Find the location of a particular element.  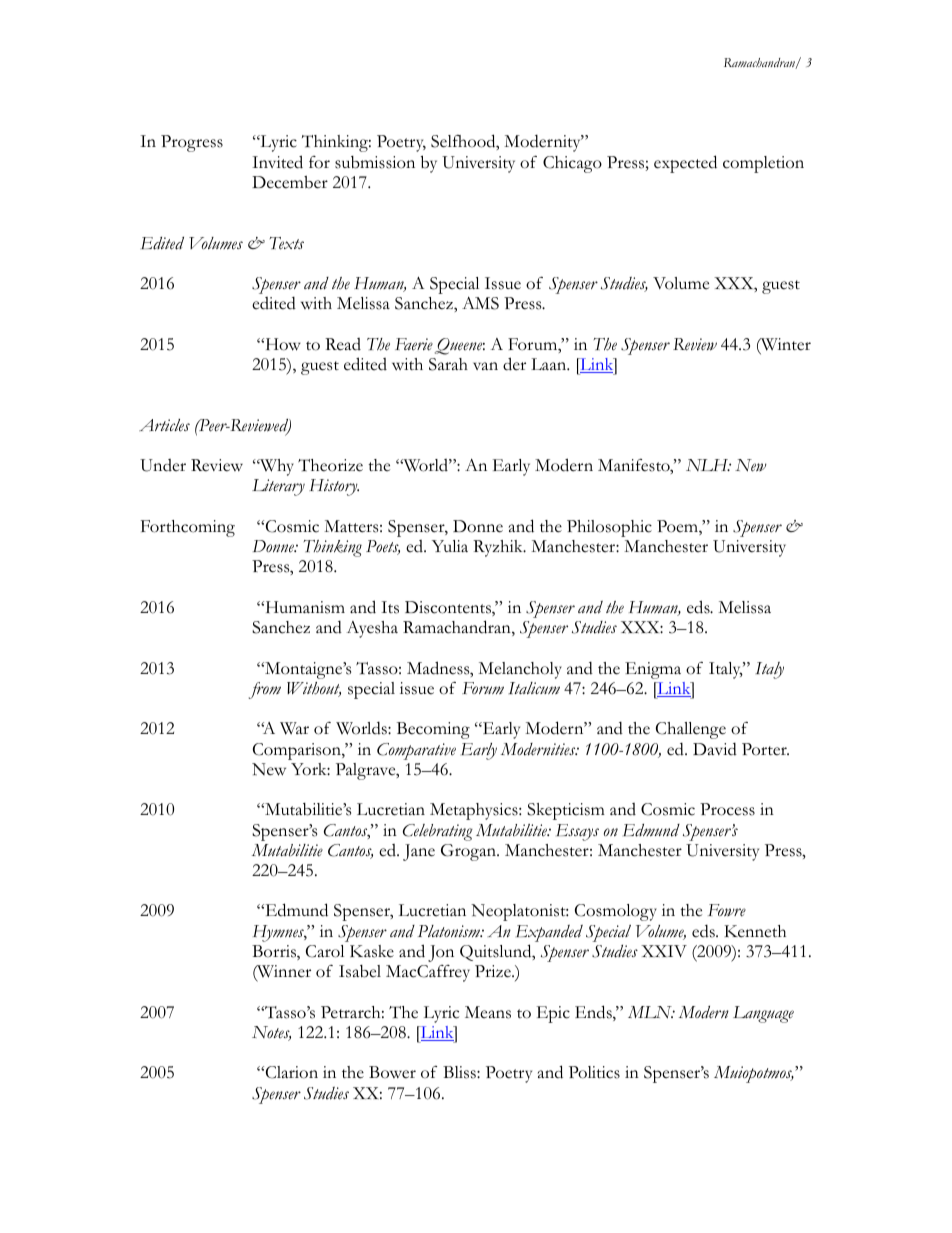

Language is located at coordinates (763, 1014).
